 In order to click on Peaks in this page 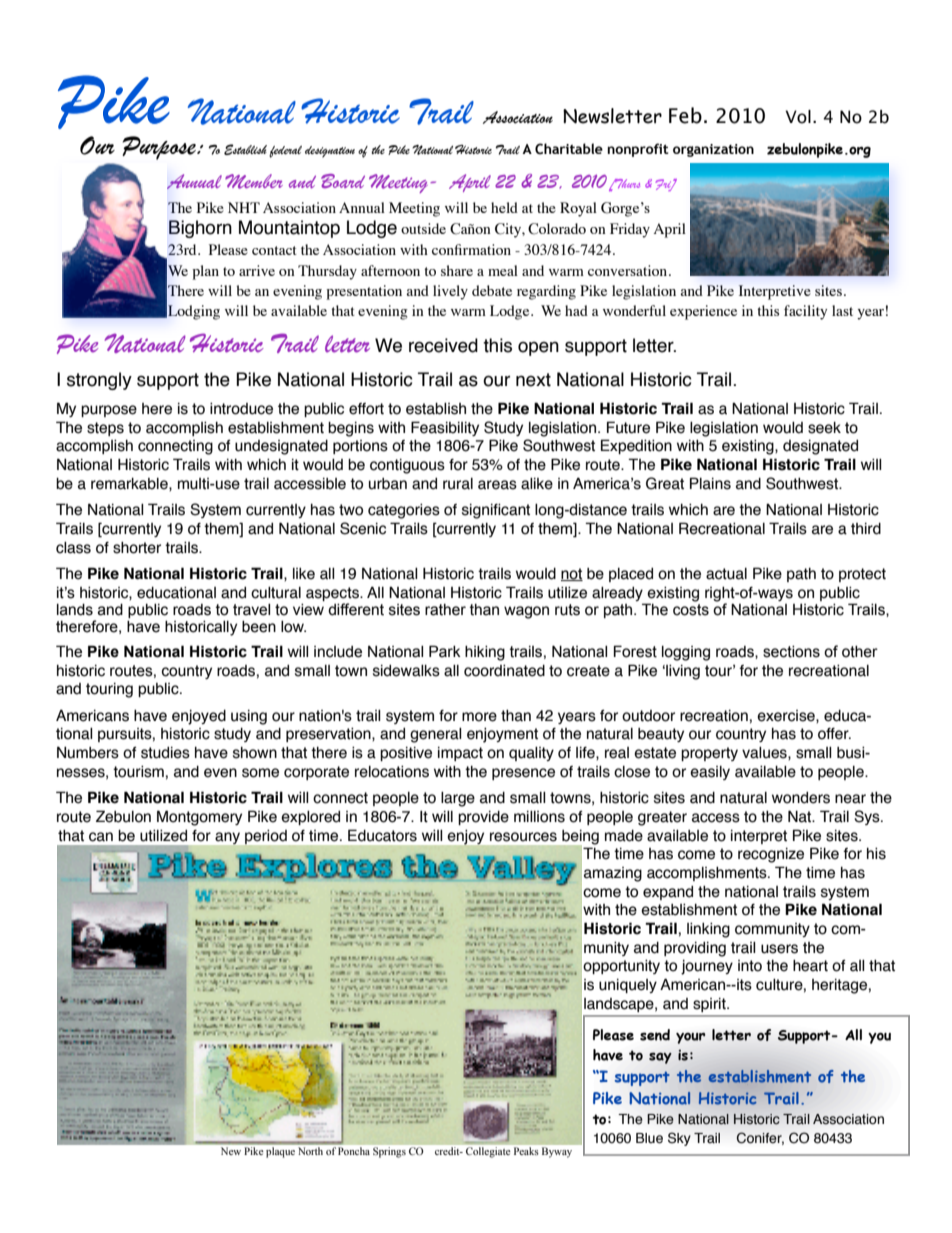, I will do `click(526, 1151)`.
